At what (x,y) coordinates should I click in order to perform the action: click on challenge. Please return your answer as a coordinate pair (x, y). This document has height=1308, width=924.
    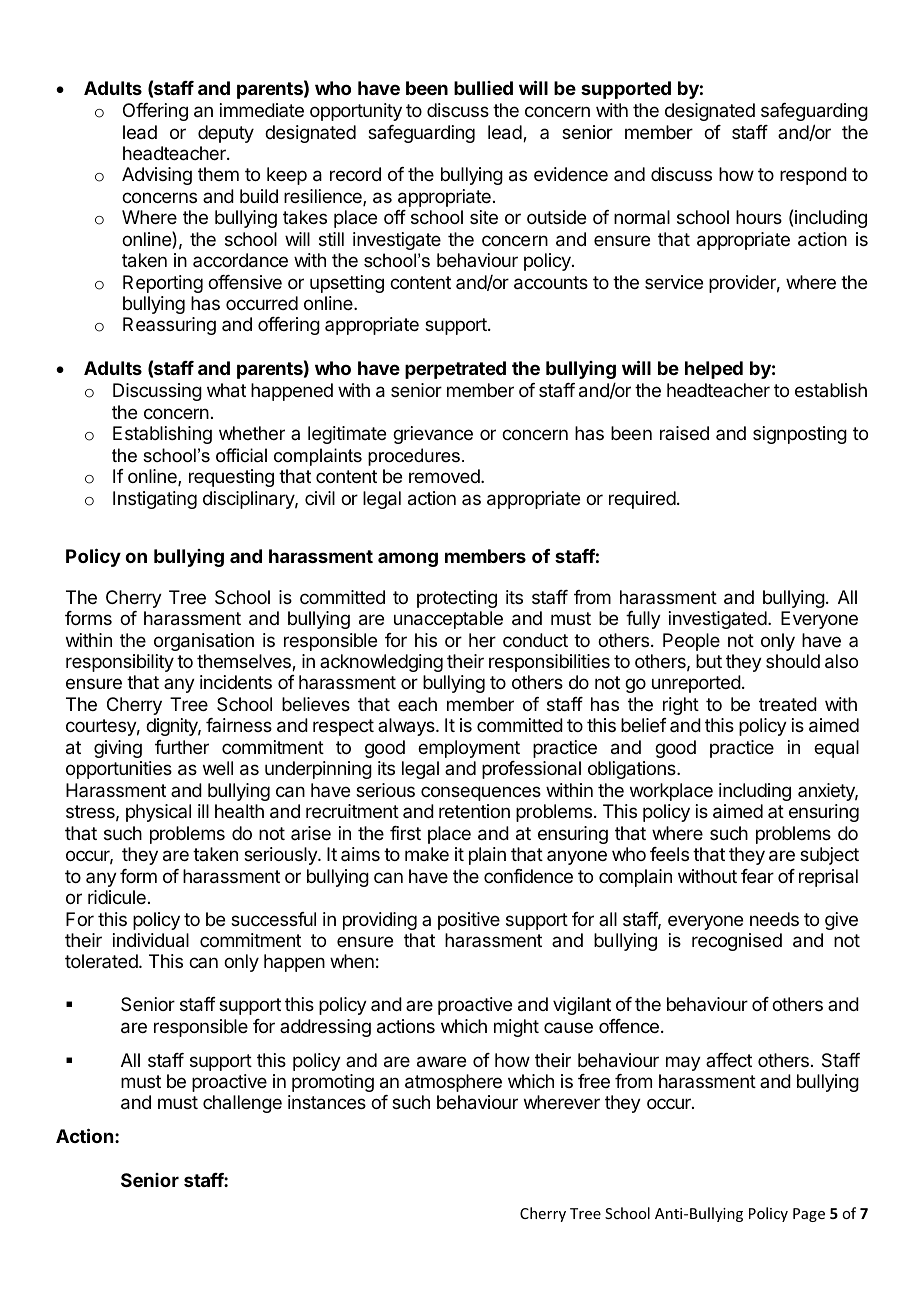
    Looking at the image, I should click on (242, 1104).
